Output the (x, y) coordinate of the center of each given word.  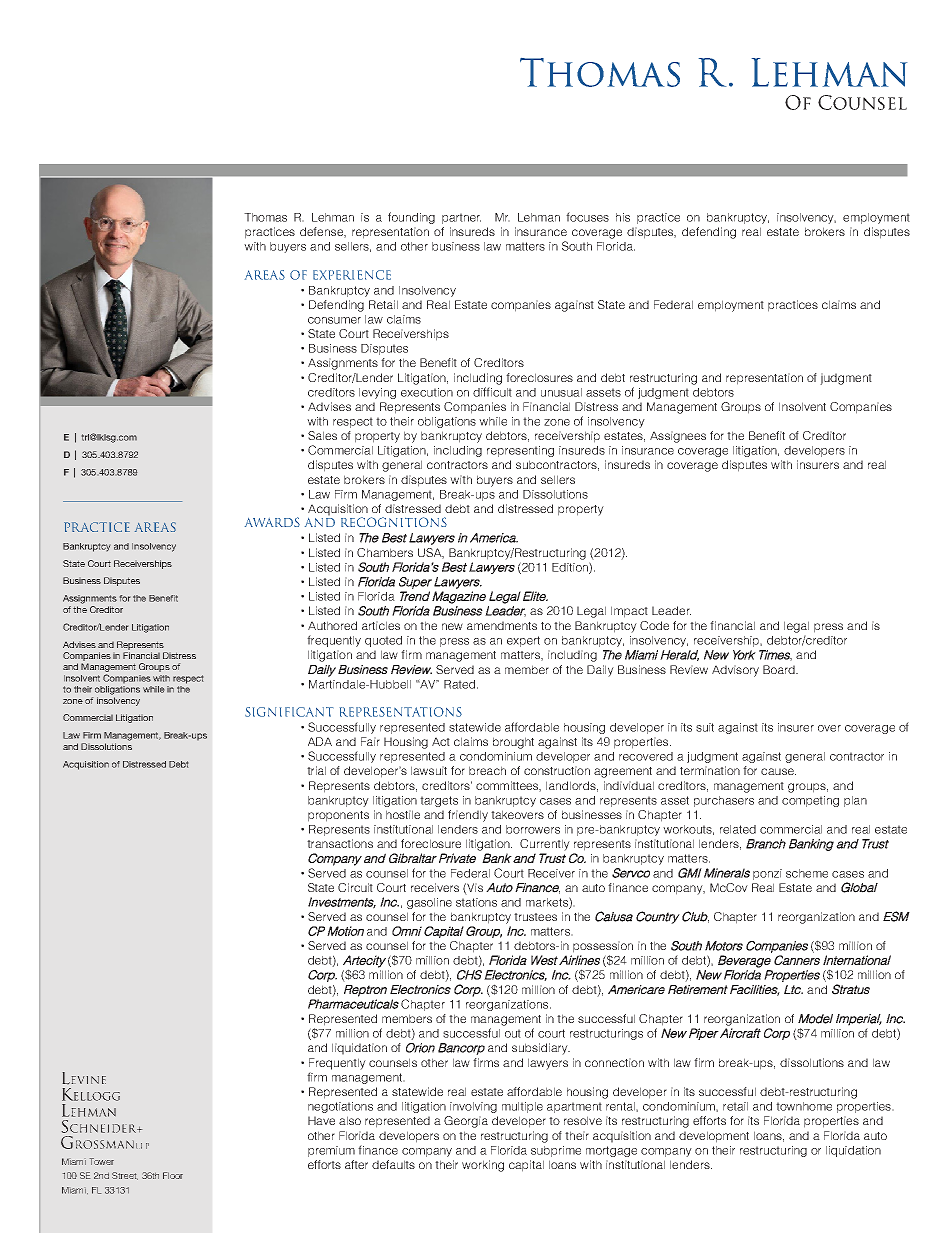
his (623, 217)
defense (322, 232)
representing (520, 451)
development (714, 1137)
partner (461, 218)
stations (476, 902)
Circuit (355, 887)
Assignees (678, 437)
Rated (461, 684)
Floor (173, 1175)
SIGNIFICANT (289, 712)
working (483, 1166)
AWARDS (272, 522)
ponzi (767, 874)
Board (780, 669)
